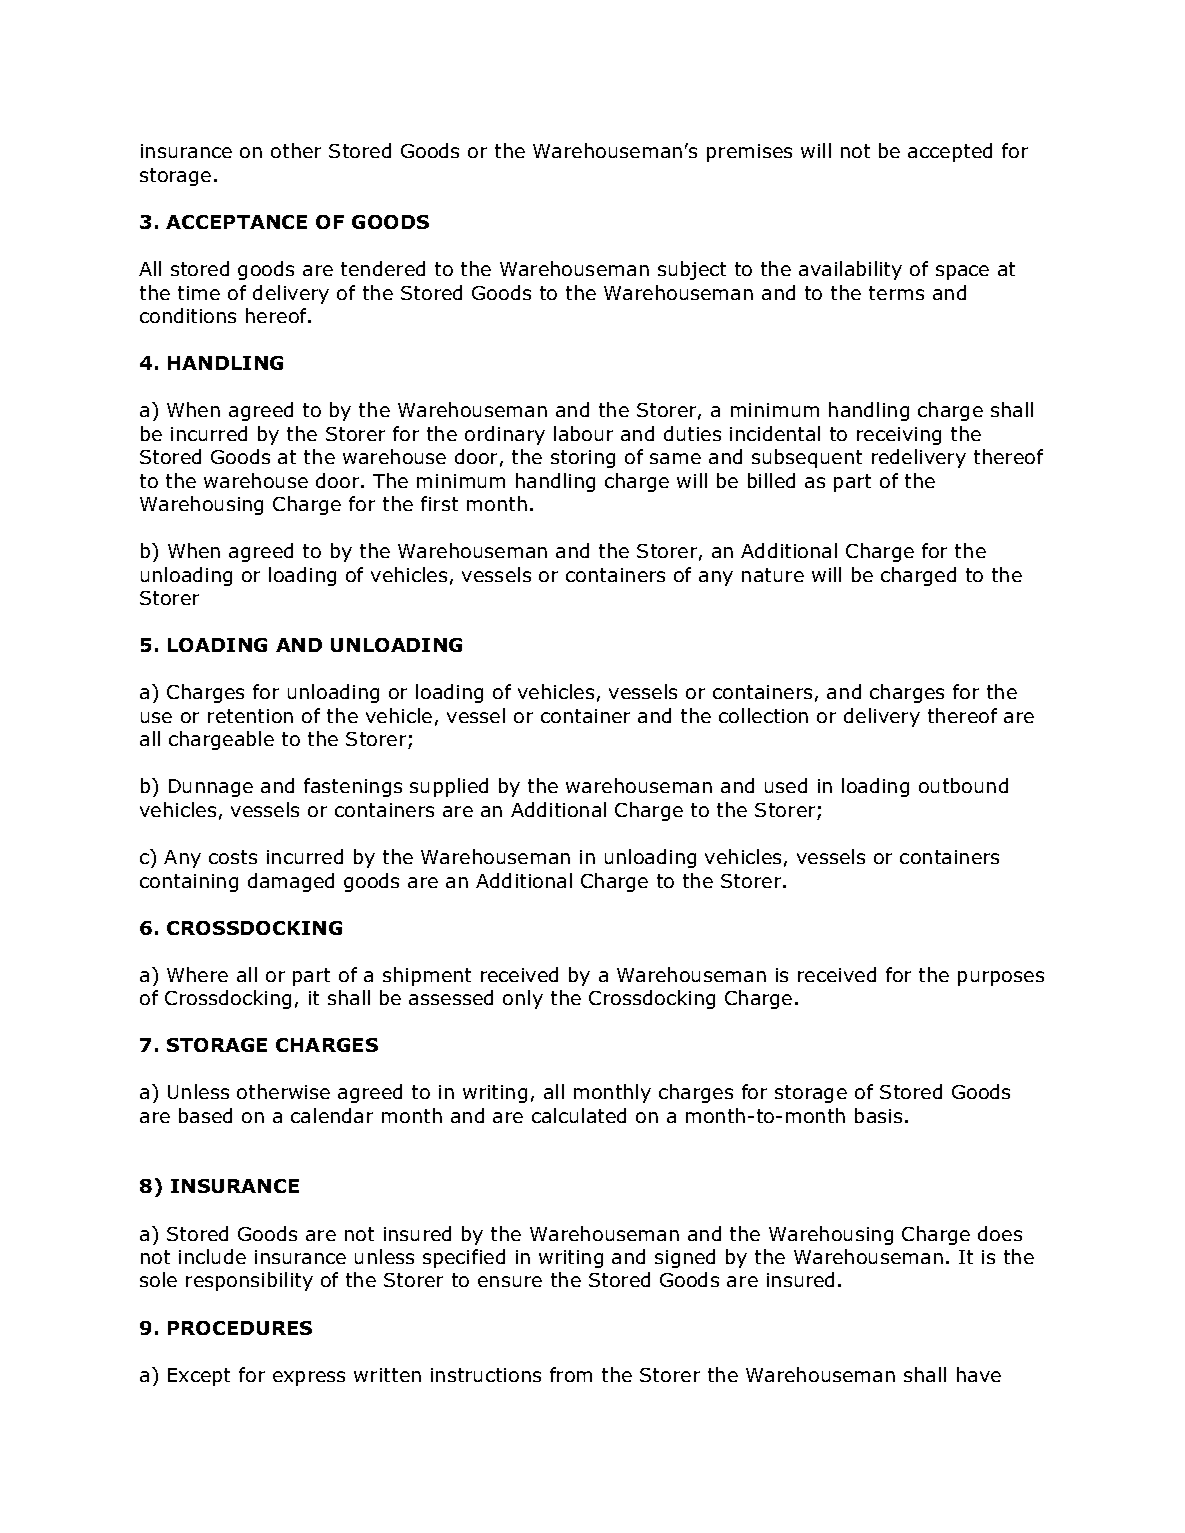  I want to click on calculated, so click(579, 1115).
